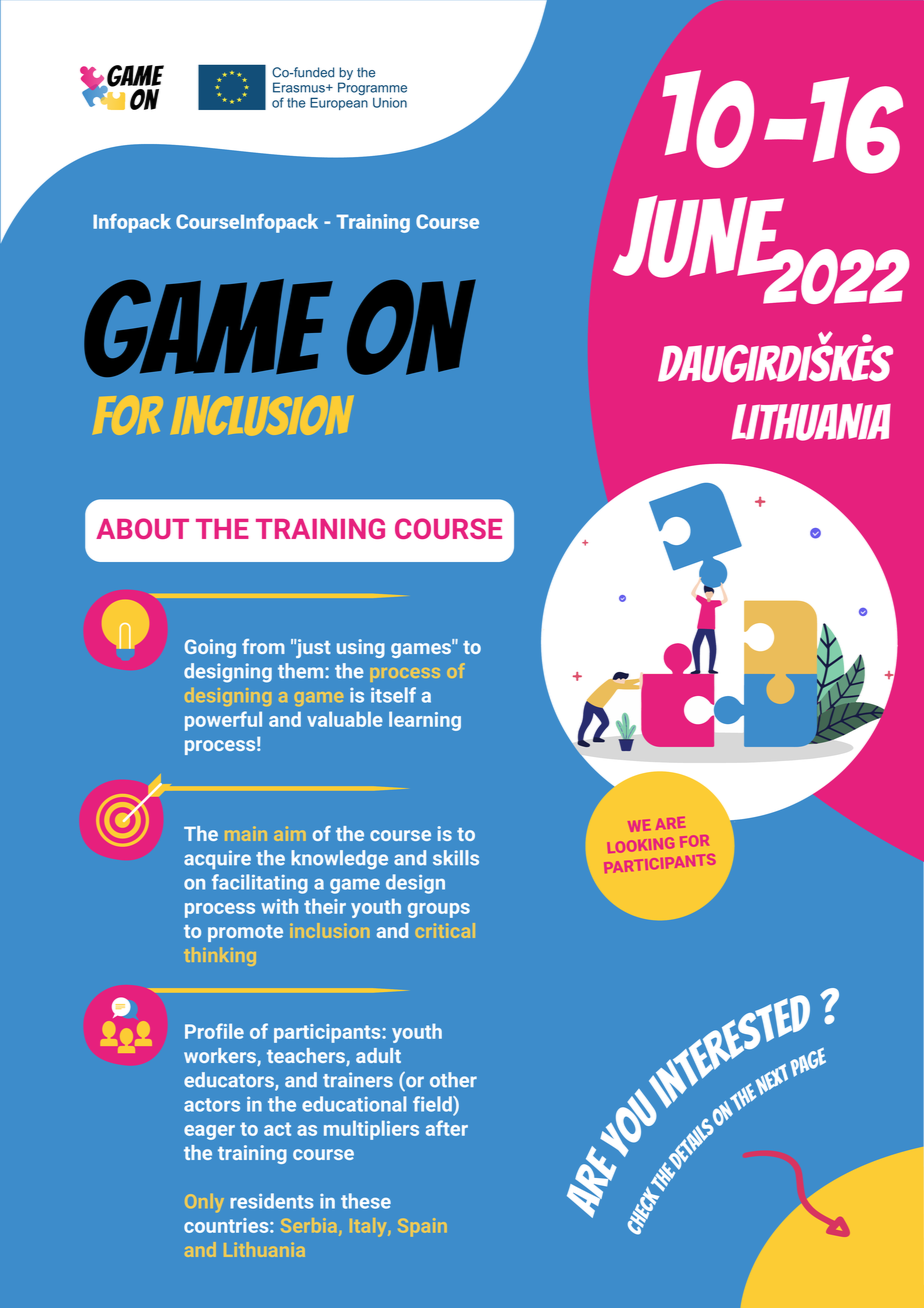  Describe the element at coordinates (263, 646) in the document. I see `from` at that location.
